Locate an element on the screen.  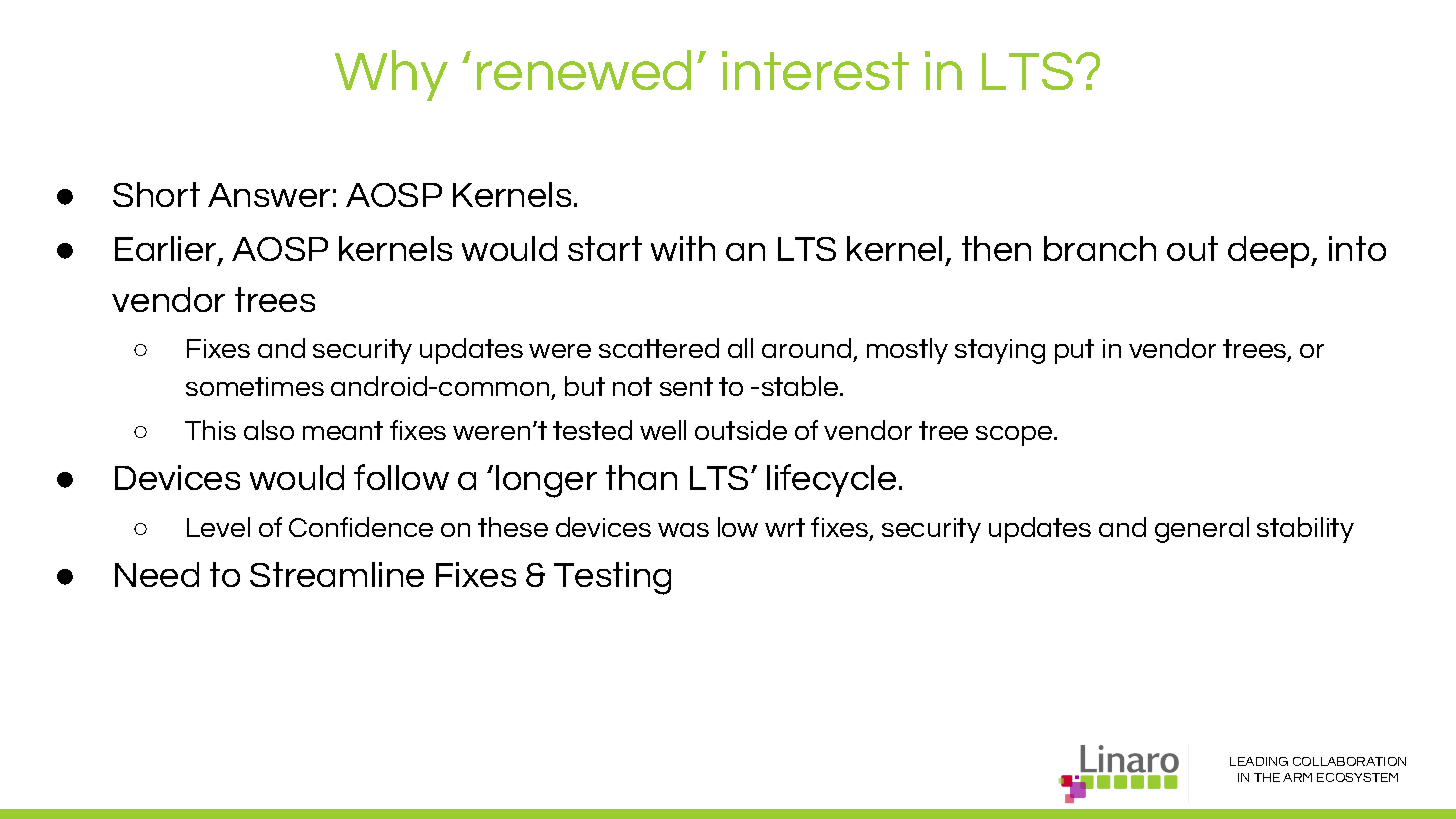
Why is located at coordinates (391, 75).
